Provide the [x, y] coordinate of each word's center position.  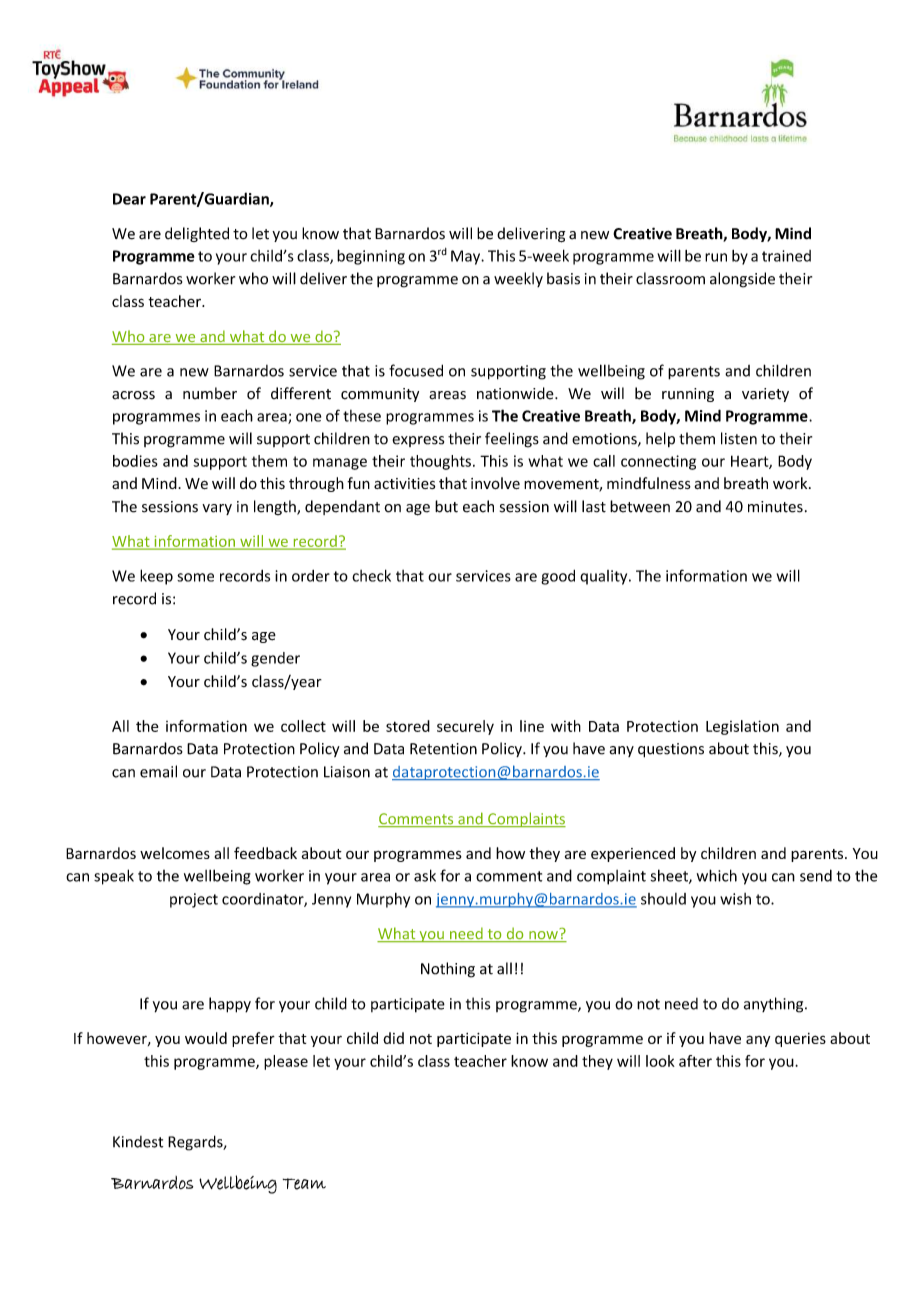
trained [786, 256]
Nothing [448, 970]
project [194, 900]
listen [739, 438]
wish [735, 899]
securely [465, 727]
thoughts [440, 462]
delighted [197, 234]
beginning [371, 257]
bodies [135, 461]
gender [275, 659]
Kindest [138, 1142]
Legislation [742, 727]
